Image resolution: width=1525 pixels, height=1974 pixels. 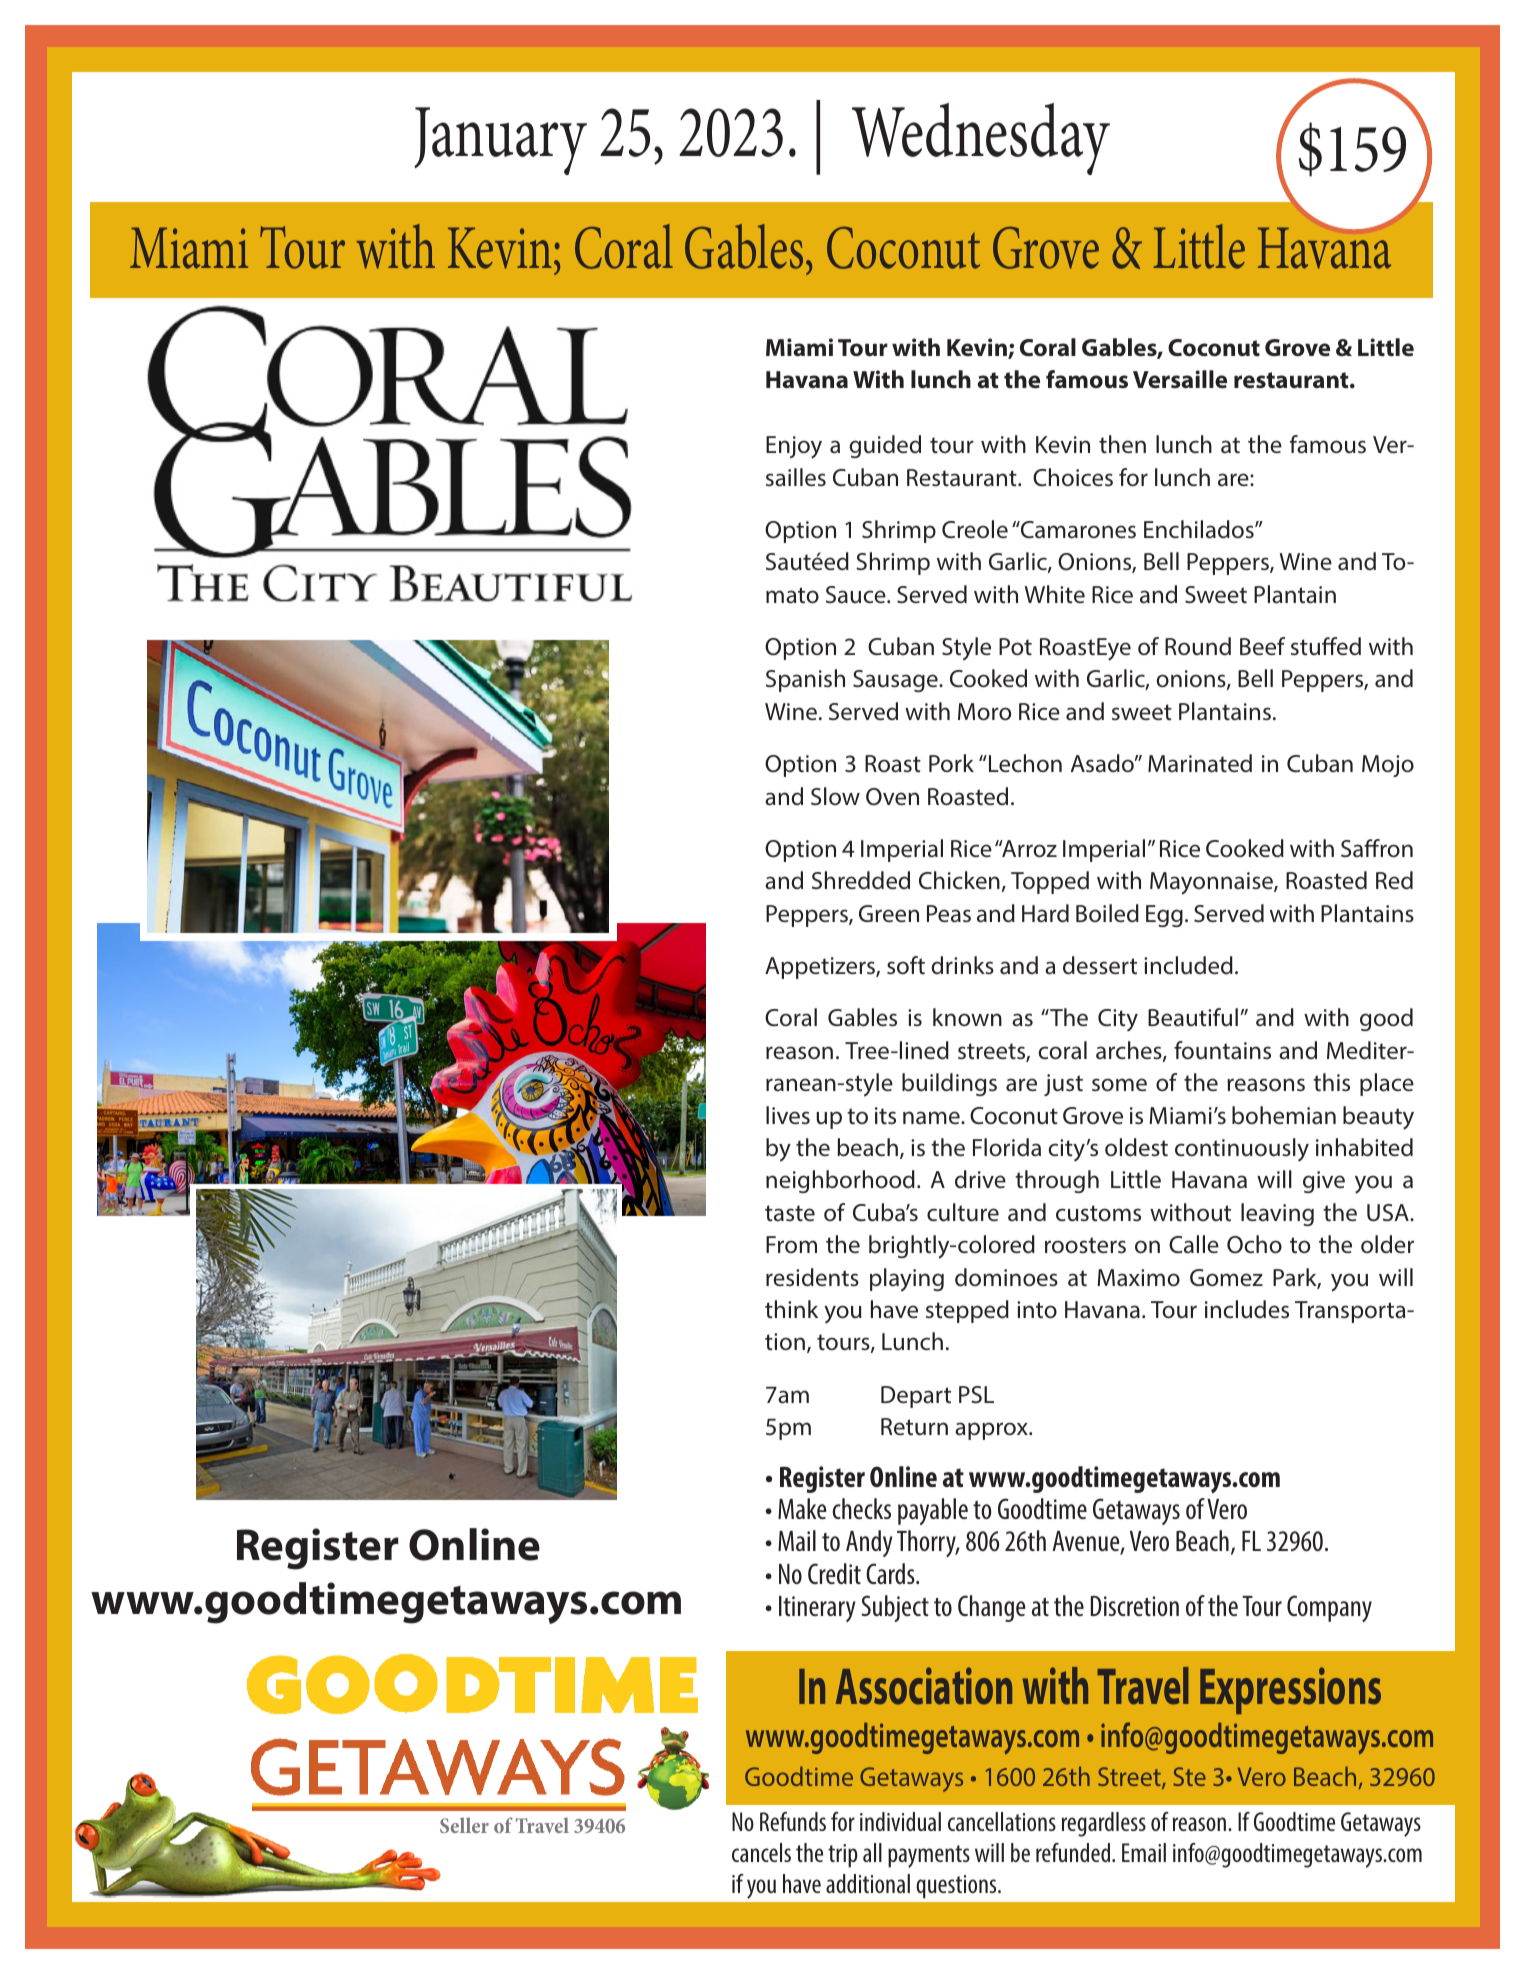 What do you see at coordinates (1290, 1690) in the screenshot?
I see `Expressions` at bounding box center [1290, 1690].
